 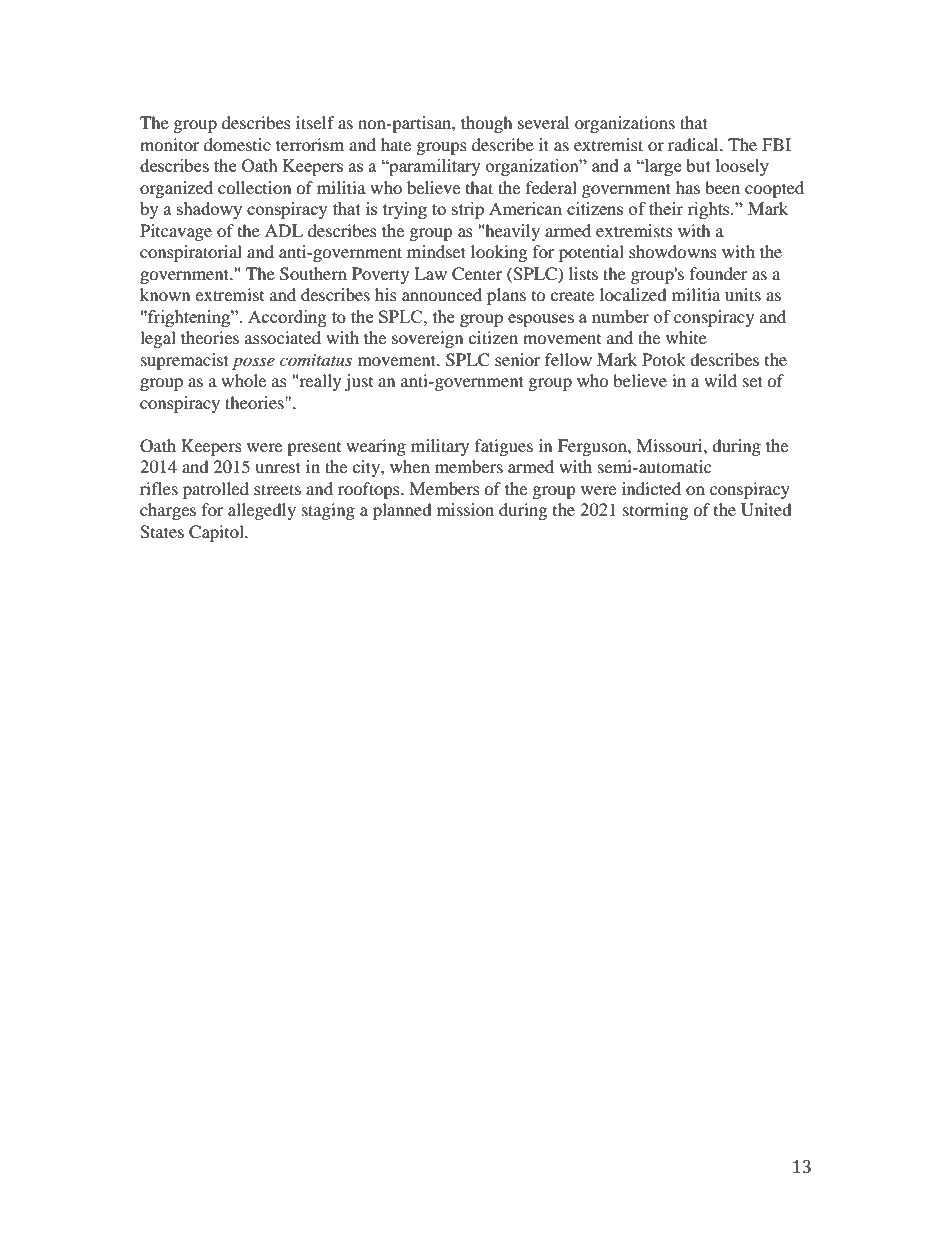 What do you see at coordinates (655, 511) in the screenshot?
I see `storming` at bounding box center [655, 511].
